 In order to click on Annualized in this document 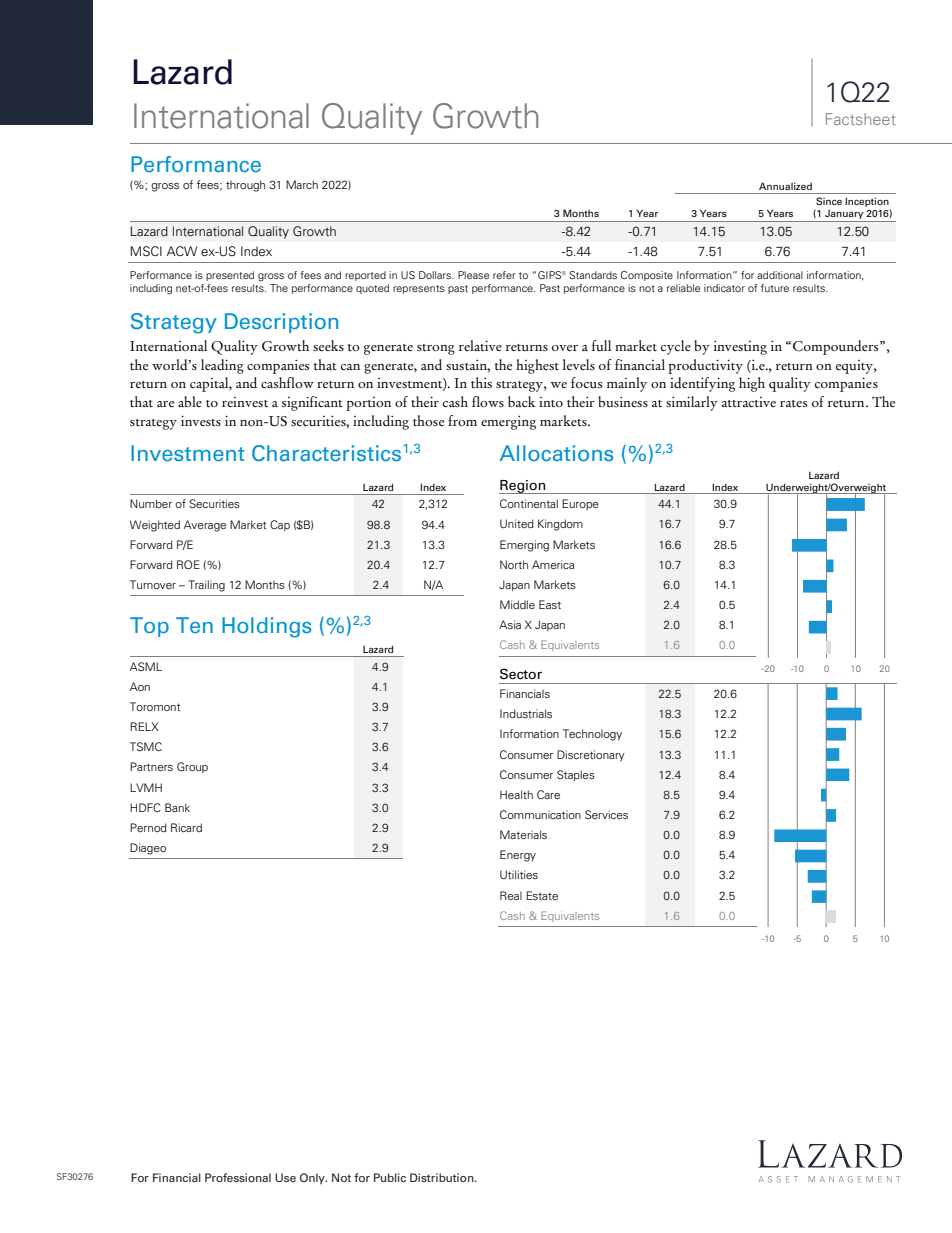, I will do `click(785, 186)`.
